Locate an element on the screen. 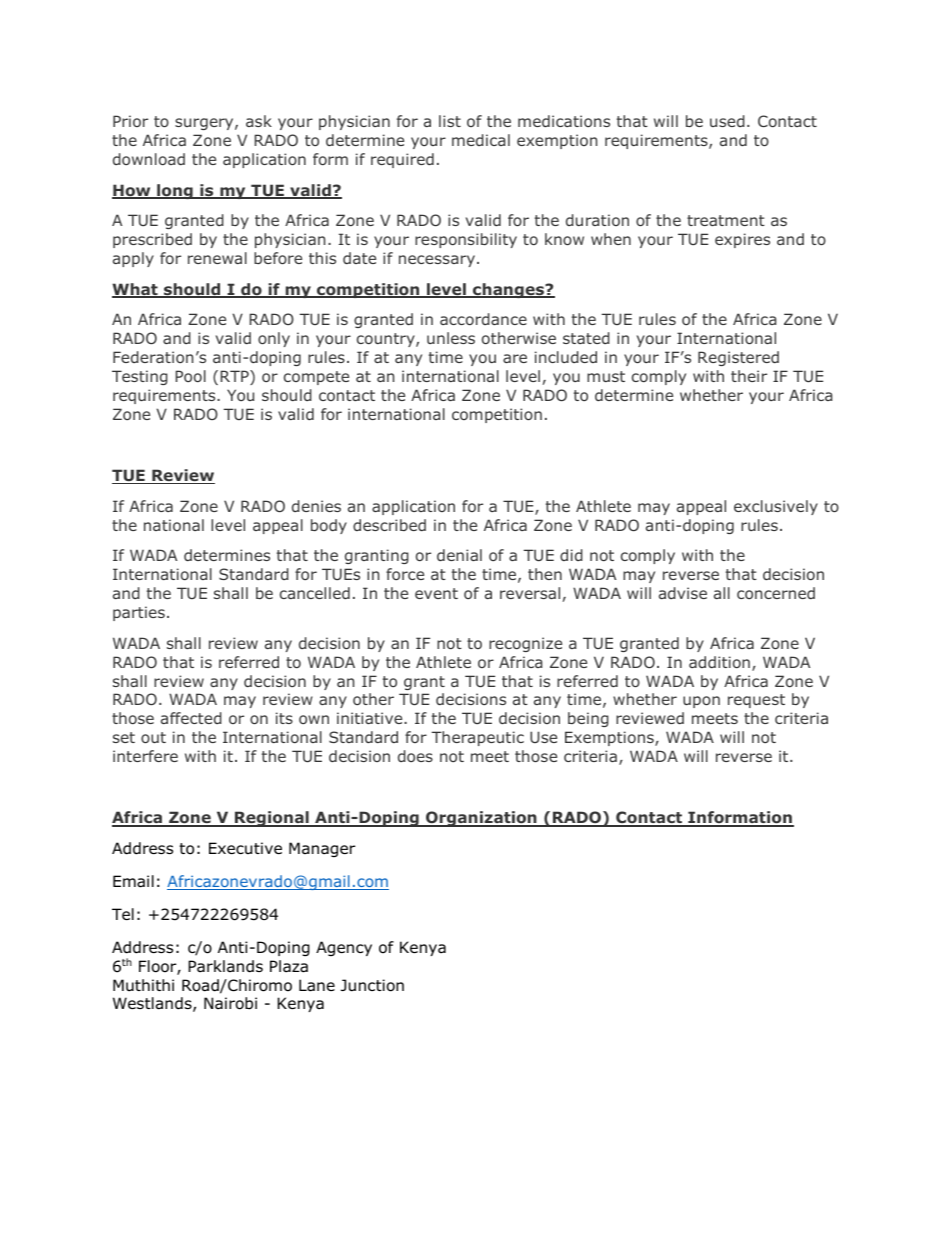  Junction is located at coordinates (372, 985).
